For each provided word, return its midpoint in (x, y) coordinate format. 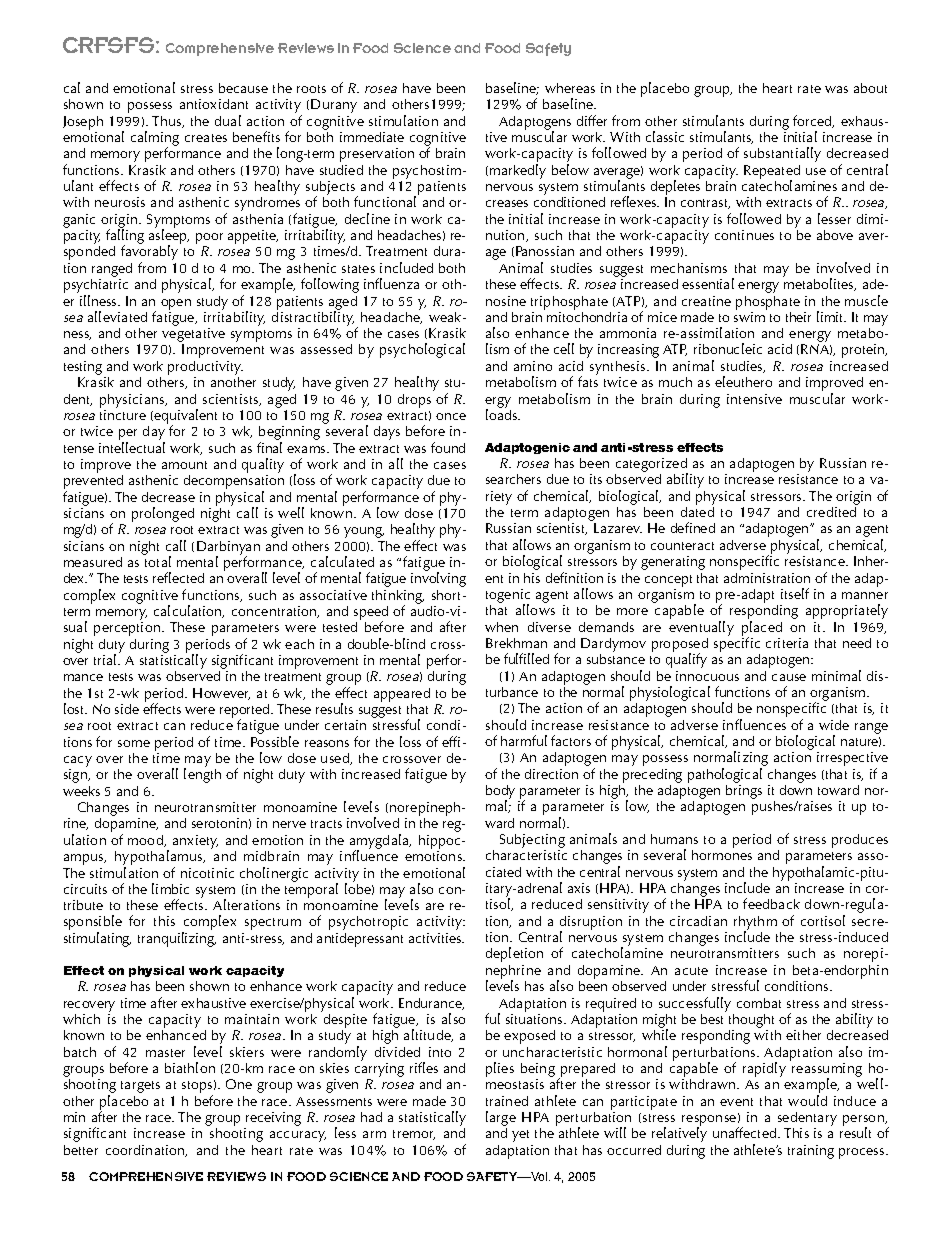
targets (140, 1087)
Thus (168, 122)
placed (762, 629)
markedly (518, 171)
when (501, 627)
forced (813, 121)
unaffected (746, 1132)
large (501, 1120)
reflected (178, 577)
